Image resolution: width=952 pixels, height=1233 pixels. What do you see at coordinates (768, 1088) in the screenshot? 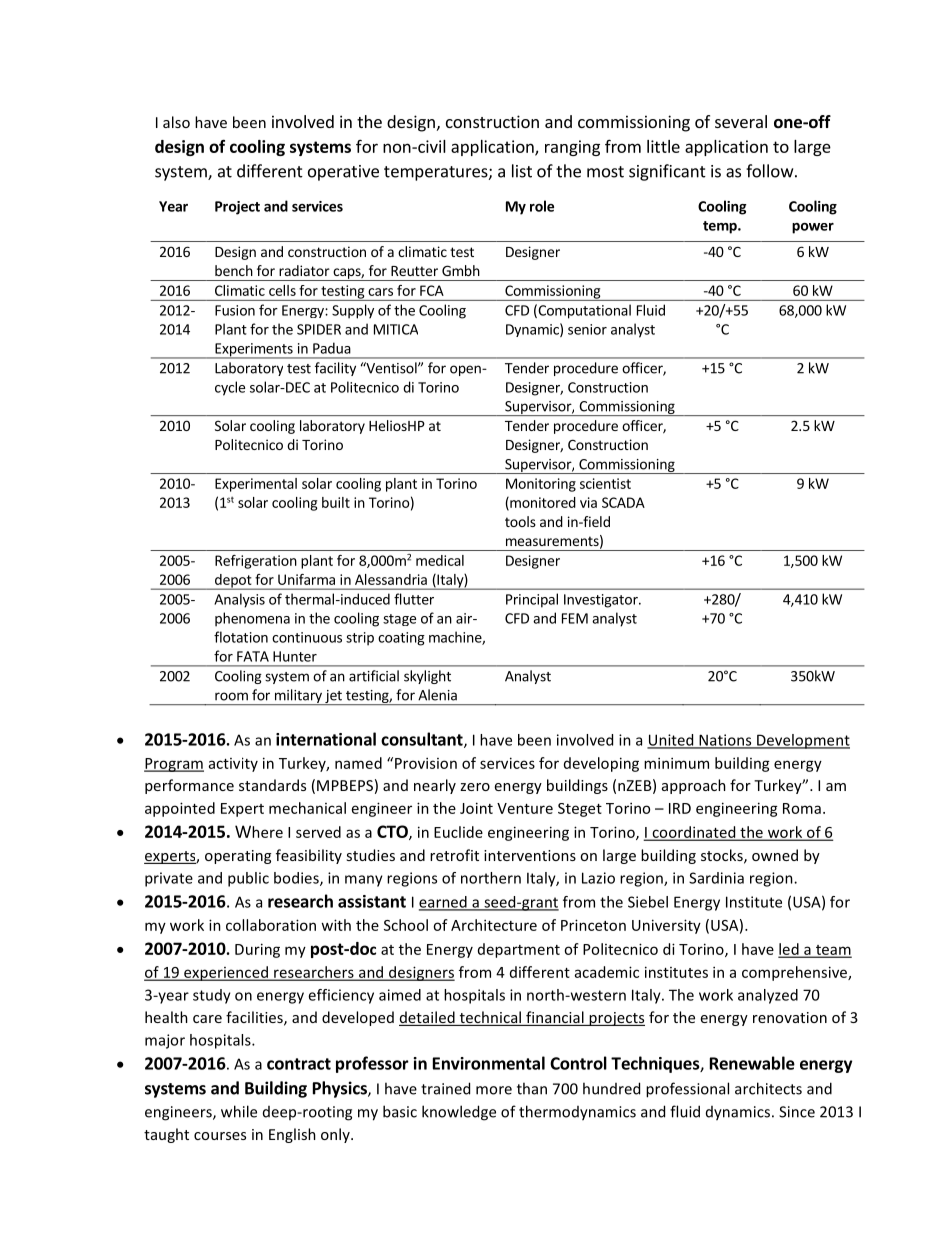
I see `architects` at bounding box center [768, 1088].
